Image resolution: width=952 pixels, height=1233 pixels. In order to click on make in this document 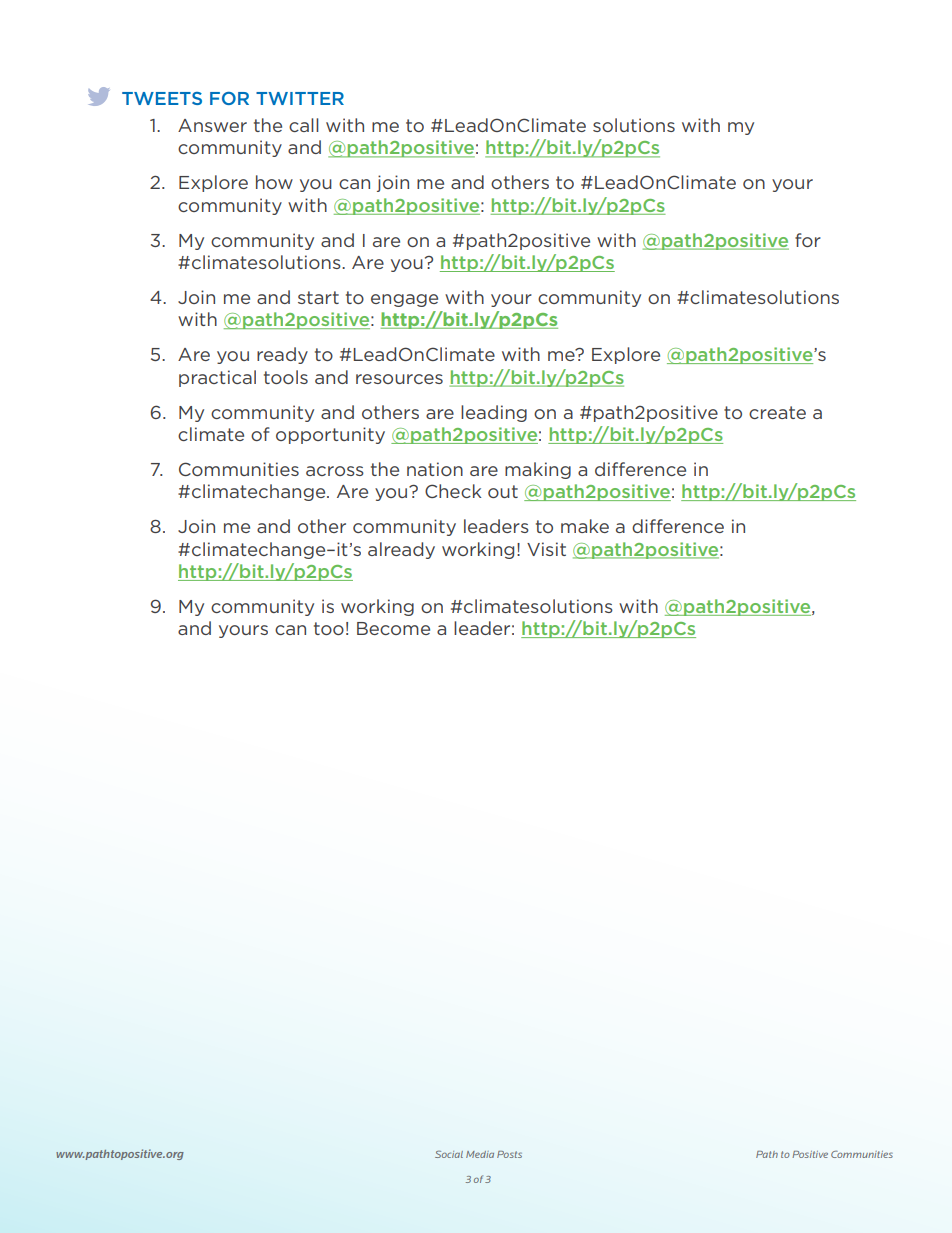, I will do `click(585, 526)`.
